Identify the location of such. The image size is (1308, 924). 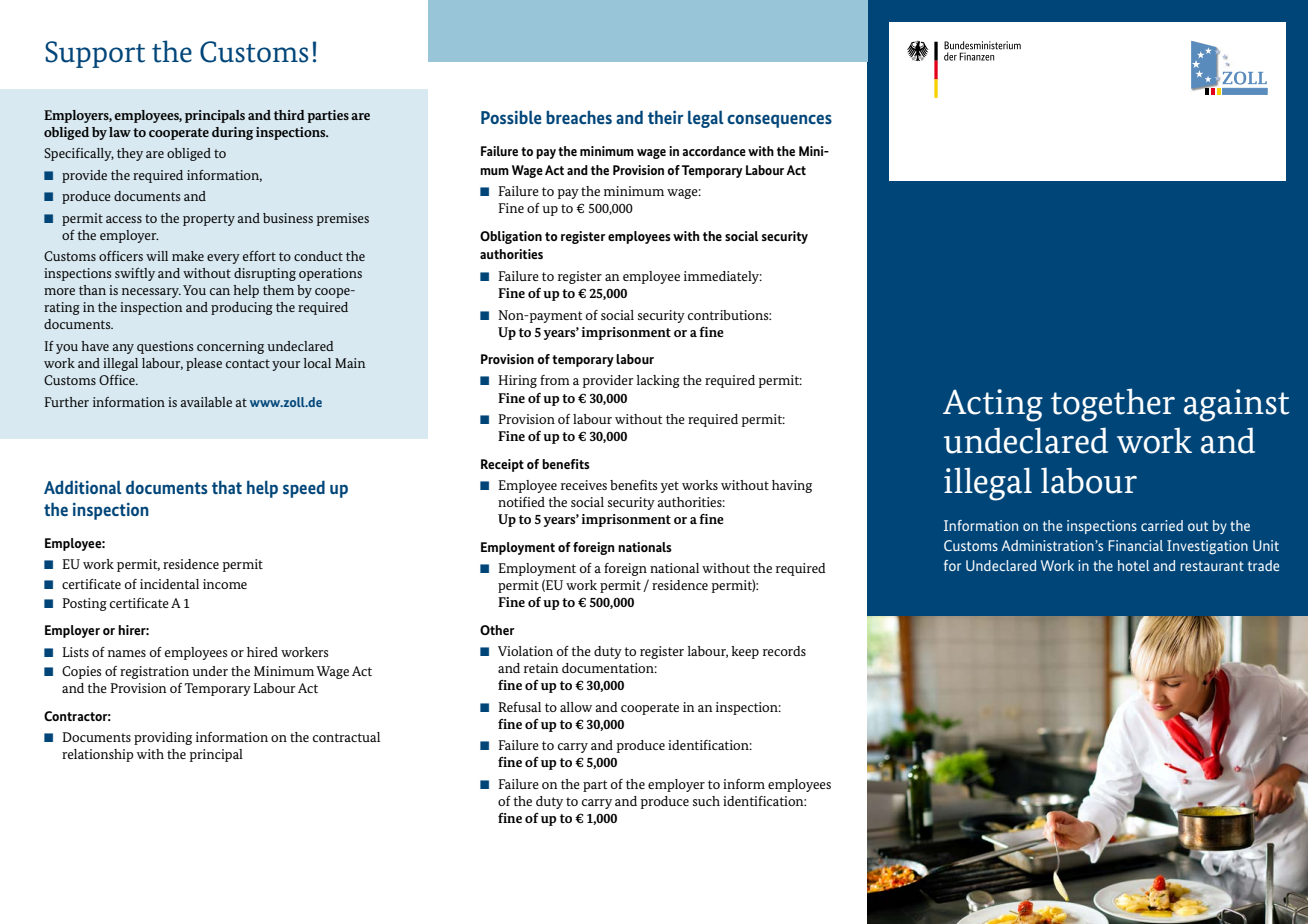
(706, 801).
